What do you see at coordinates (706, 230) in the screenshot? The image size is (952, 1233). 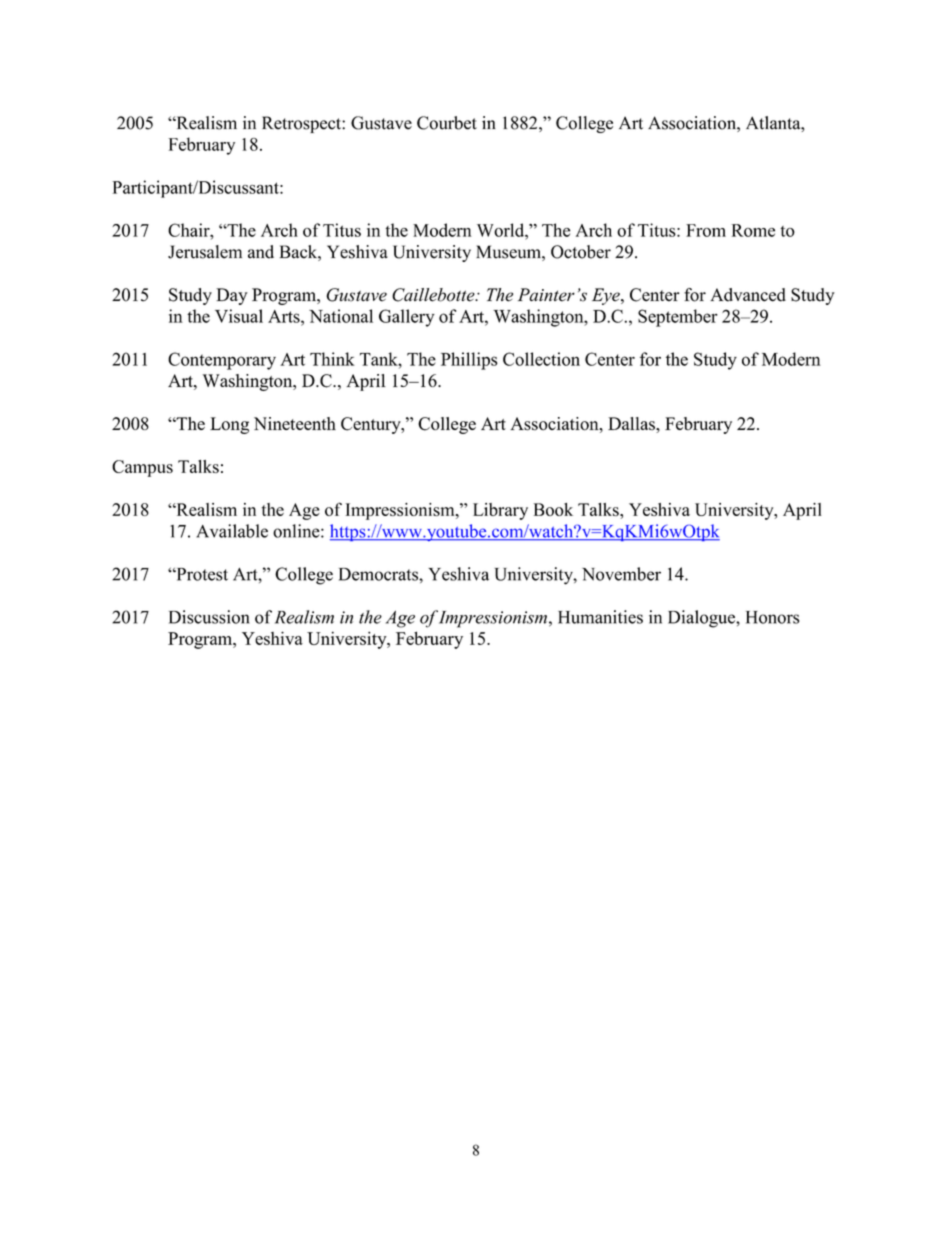 I see `From` at bounding box center [706, 230].
